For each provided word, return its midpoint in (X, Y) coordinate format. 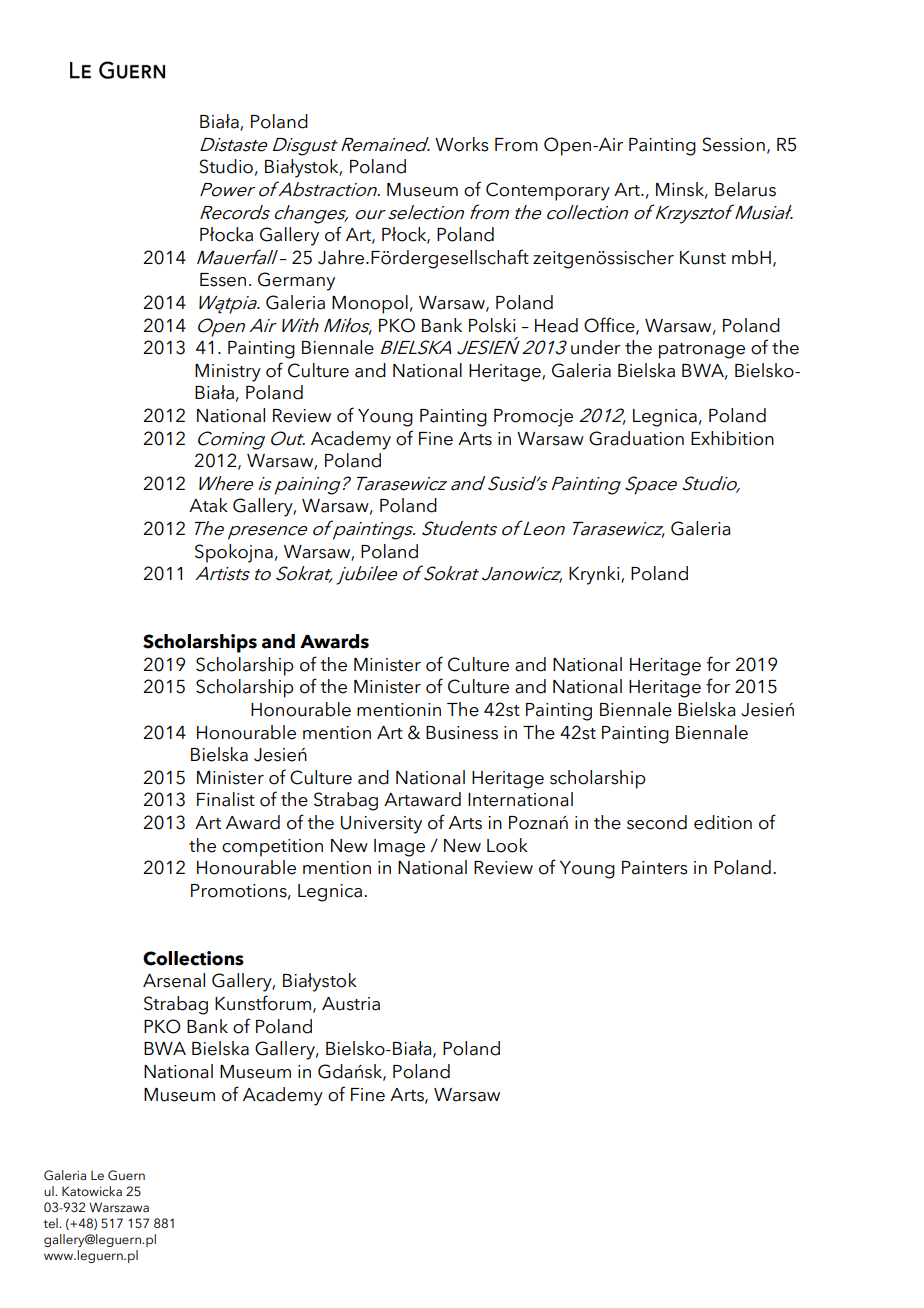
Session (733, 144)
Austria (351, 1004)
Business (462, 733)
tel (51, 1223)
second (657, 822)
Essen (223, 280)
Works (462, 144)
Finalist (226, 799)
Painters (655, 868)
